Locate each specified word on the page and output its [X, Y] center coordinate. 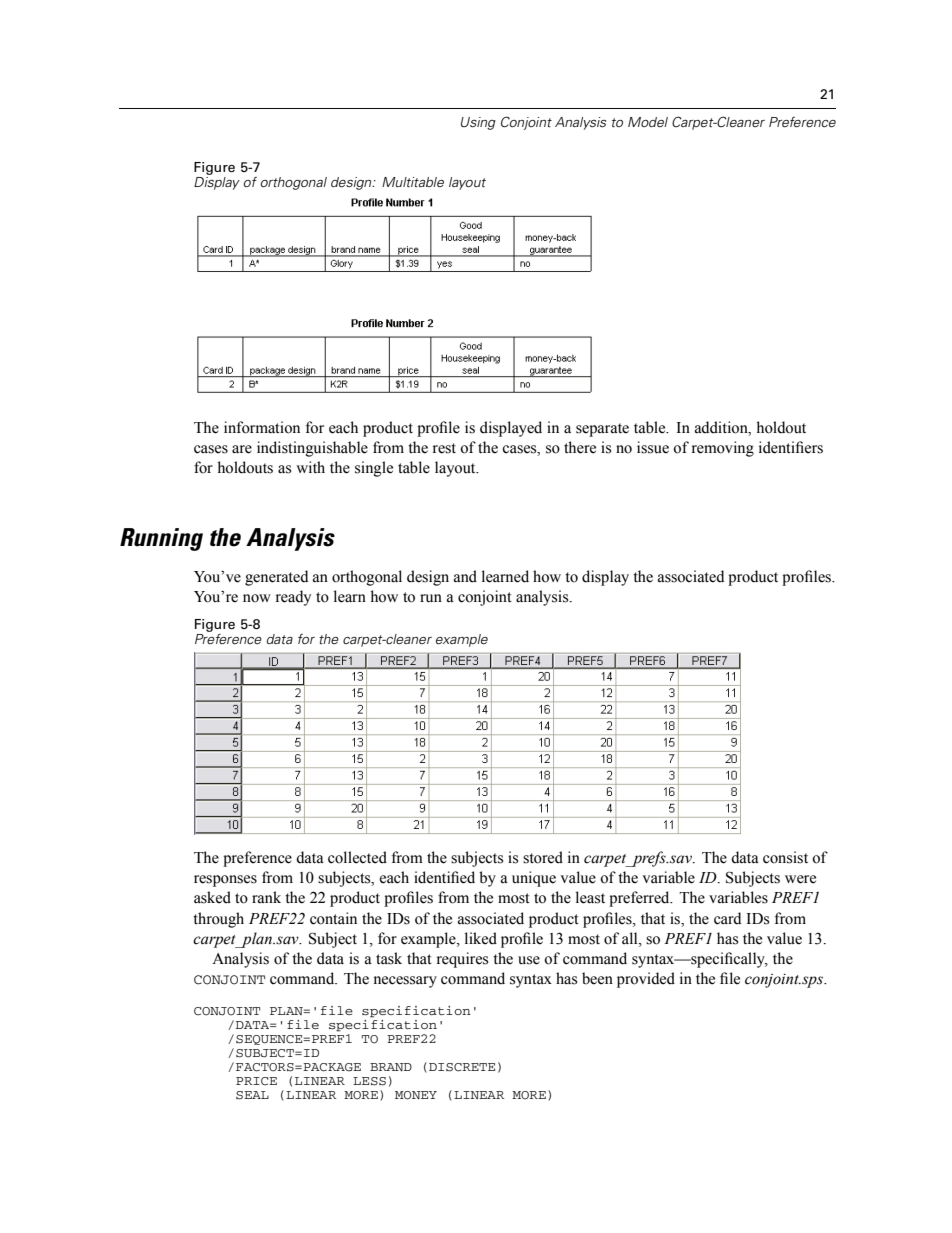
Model [648, 122]
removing [723, 449]
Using [478, 123]
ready [293, 598]
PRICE [256, 1081]
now [257, 598]
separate [602, 430]
